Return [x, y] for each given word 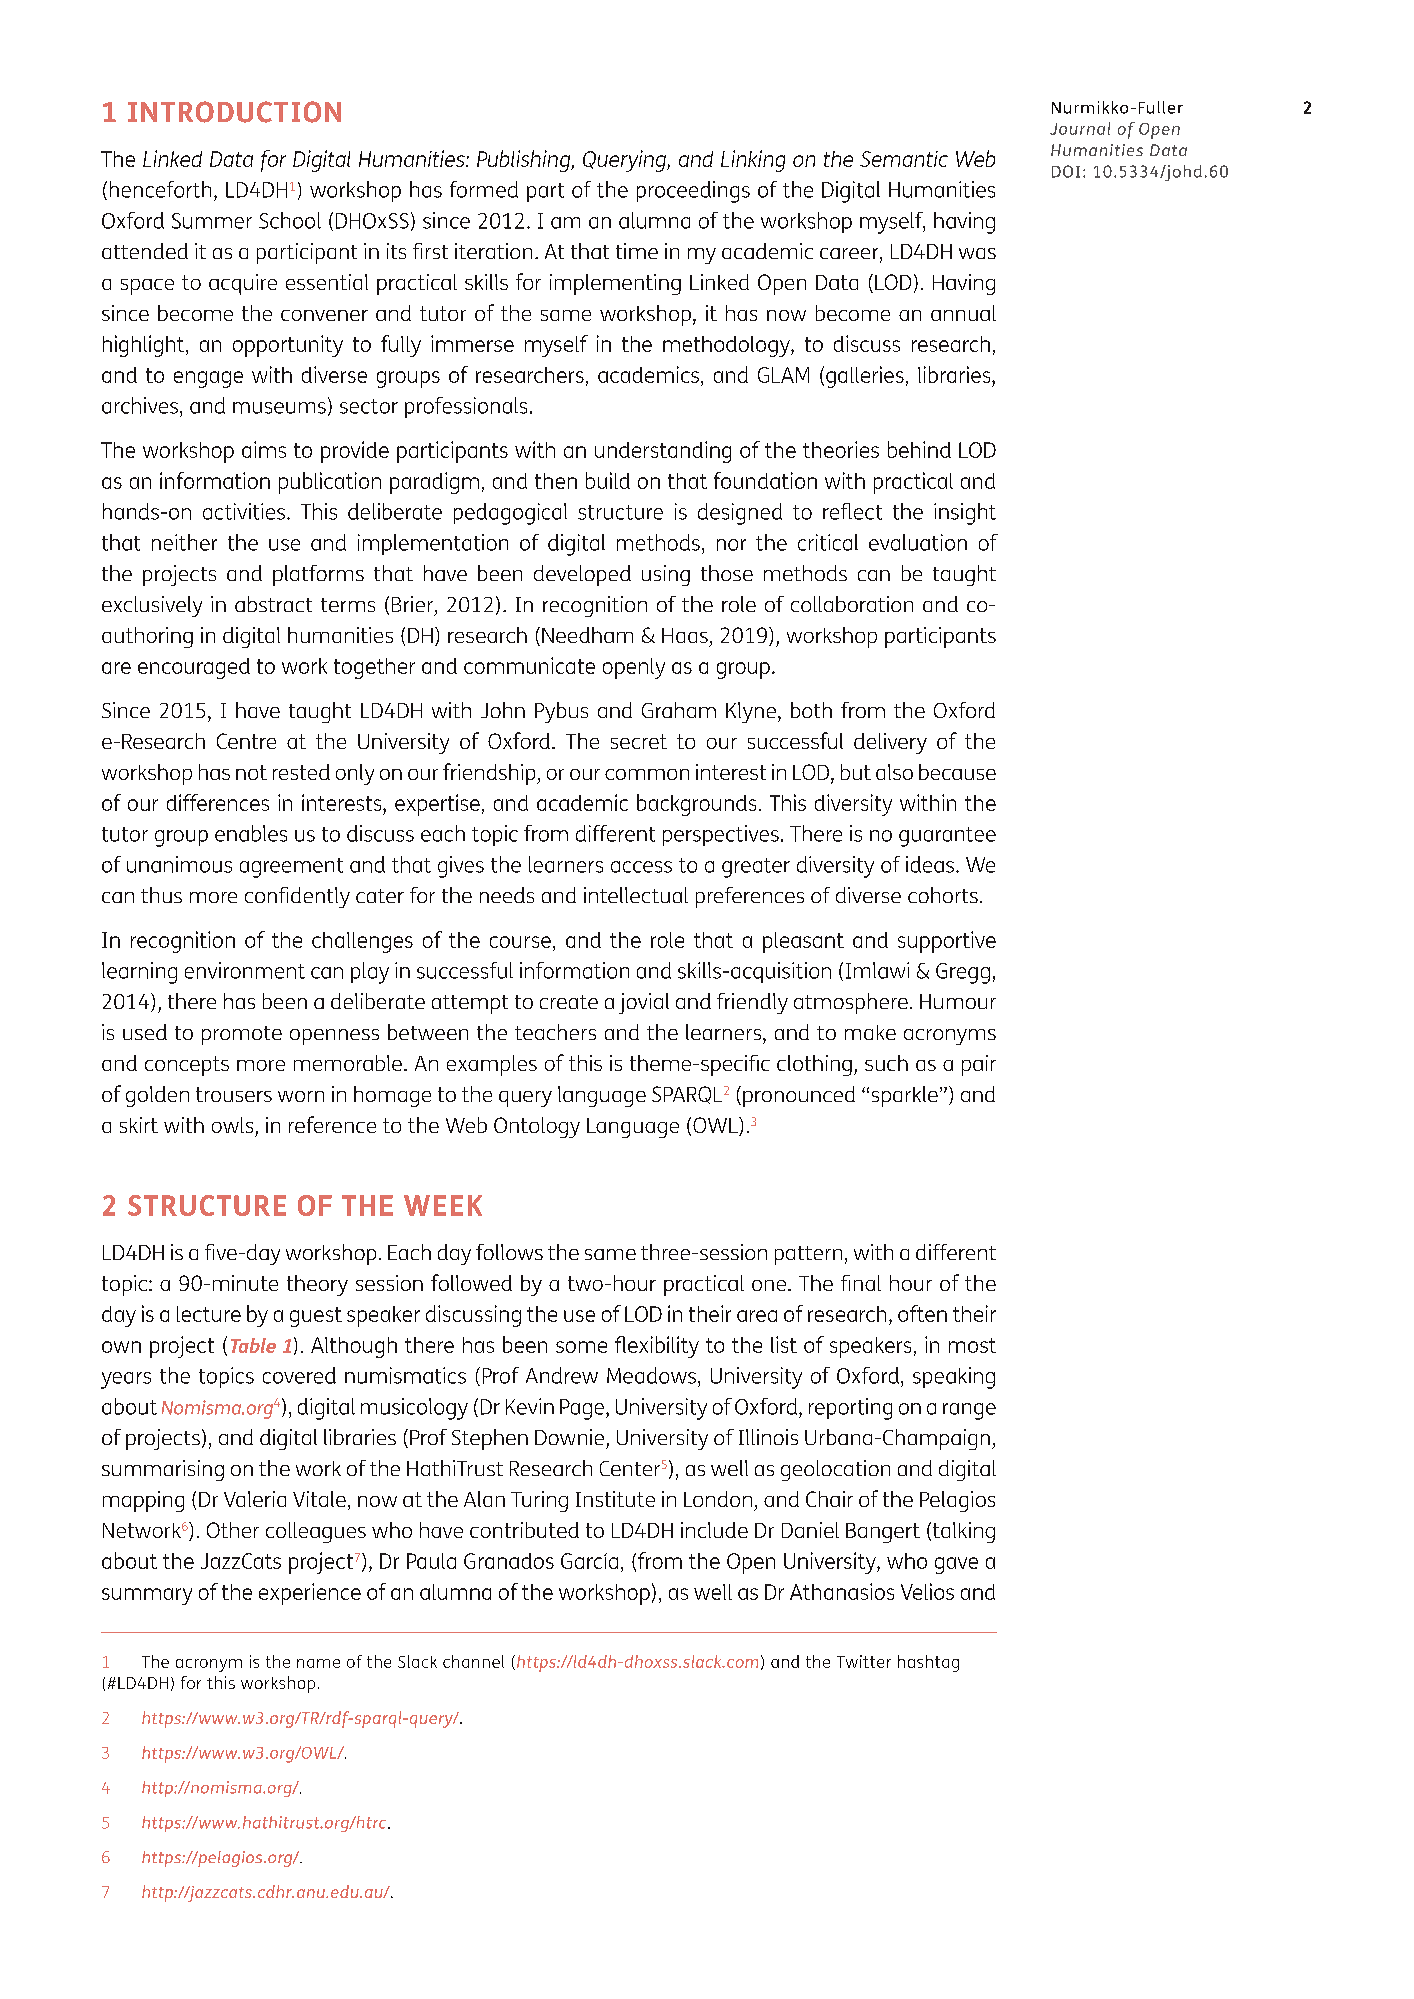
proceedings [693, 192]
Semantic [904, 159]
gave [956, 1565]
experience [310, 1594]
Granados [509, 1561]
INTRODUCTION [234, 112]
